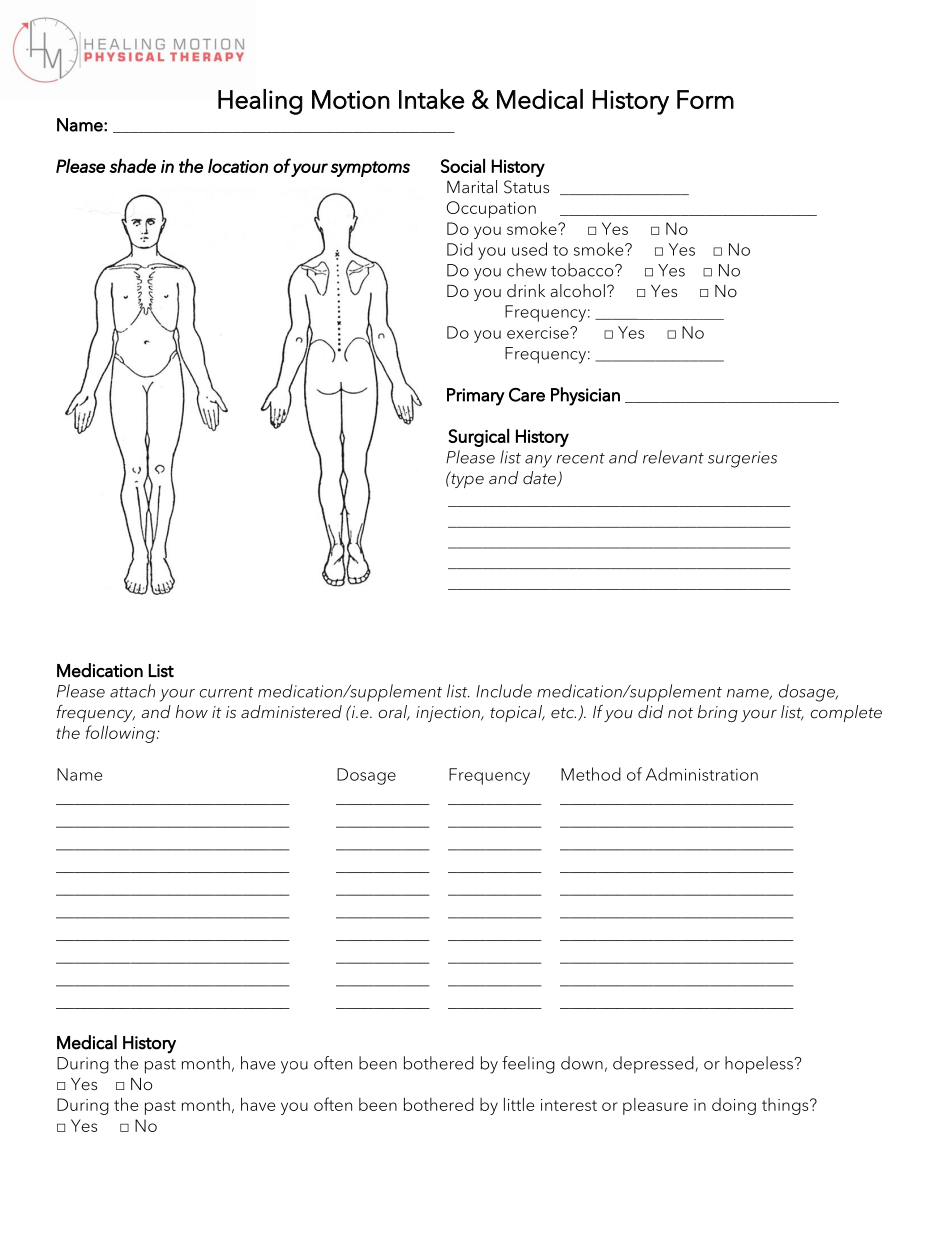 The height and width of the screenshot is (1233, 952). I want to click on location, so click(238, 165).
